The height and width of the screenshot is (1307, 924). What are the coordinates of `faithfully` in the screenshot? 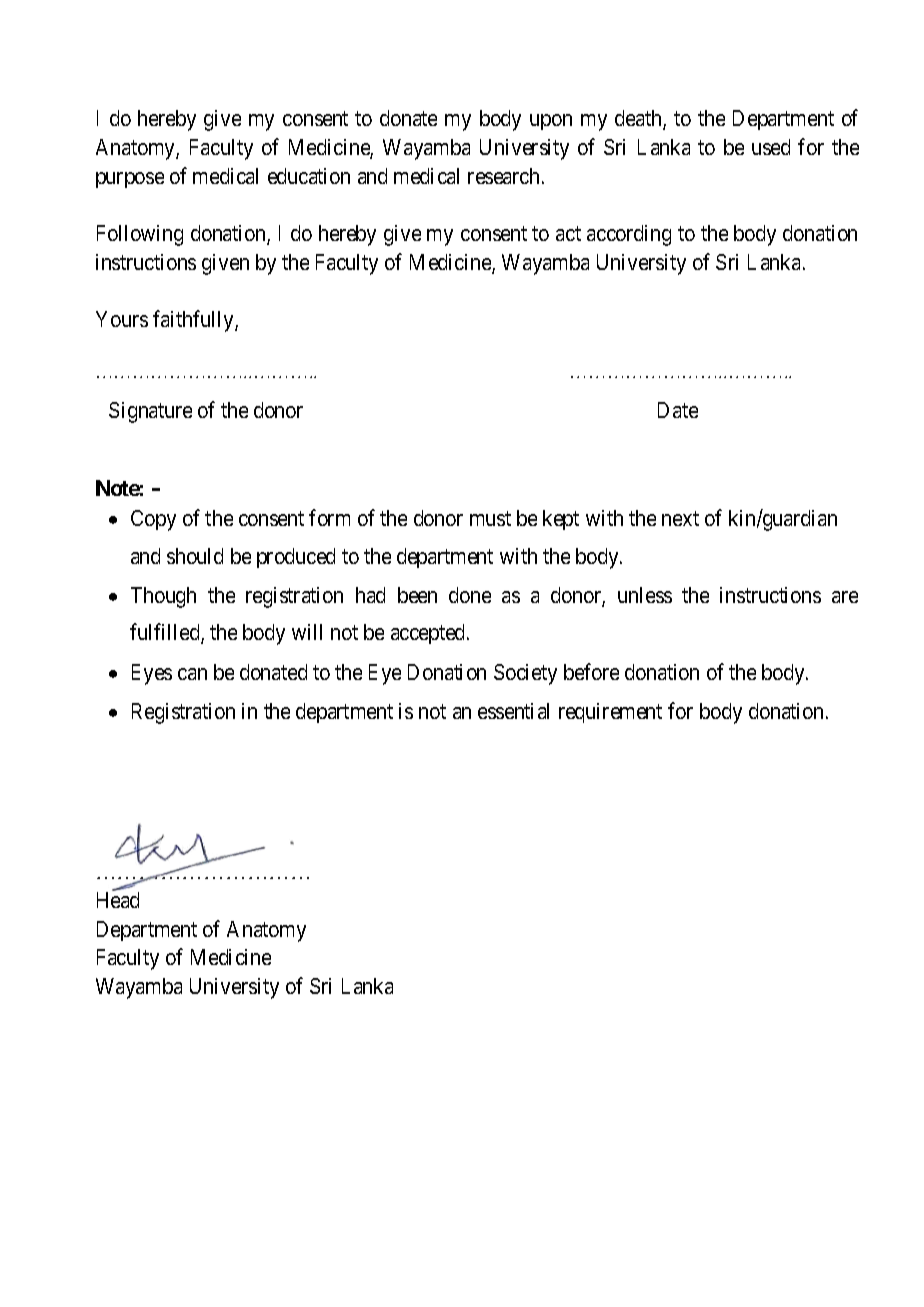 It's located at (194, 321).
